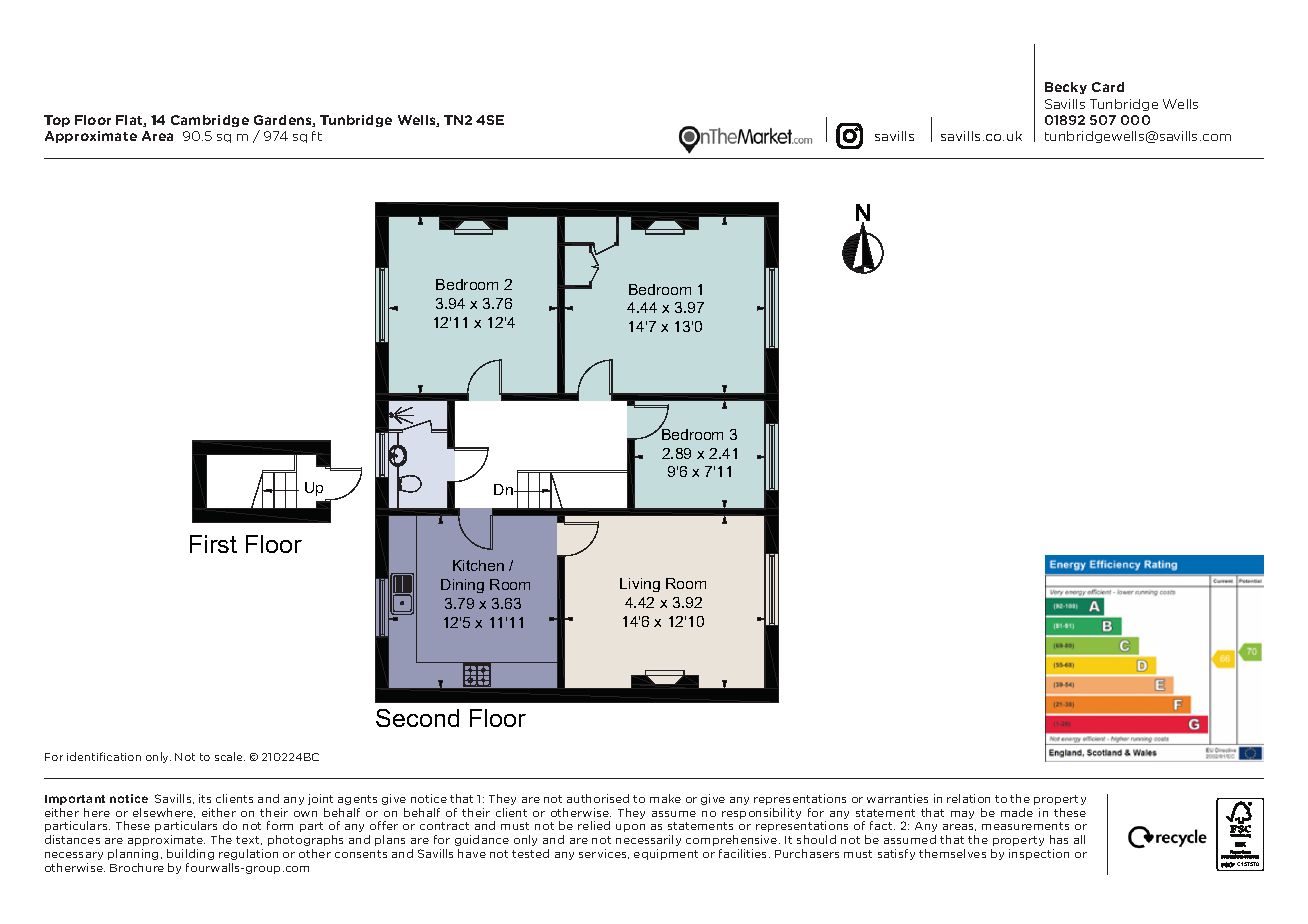  Describe the element at coordinates (417, 718) in the screenshot. I see `Second` at that location.
